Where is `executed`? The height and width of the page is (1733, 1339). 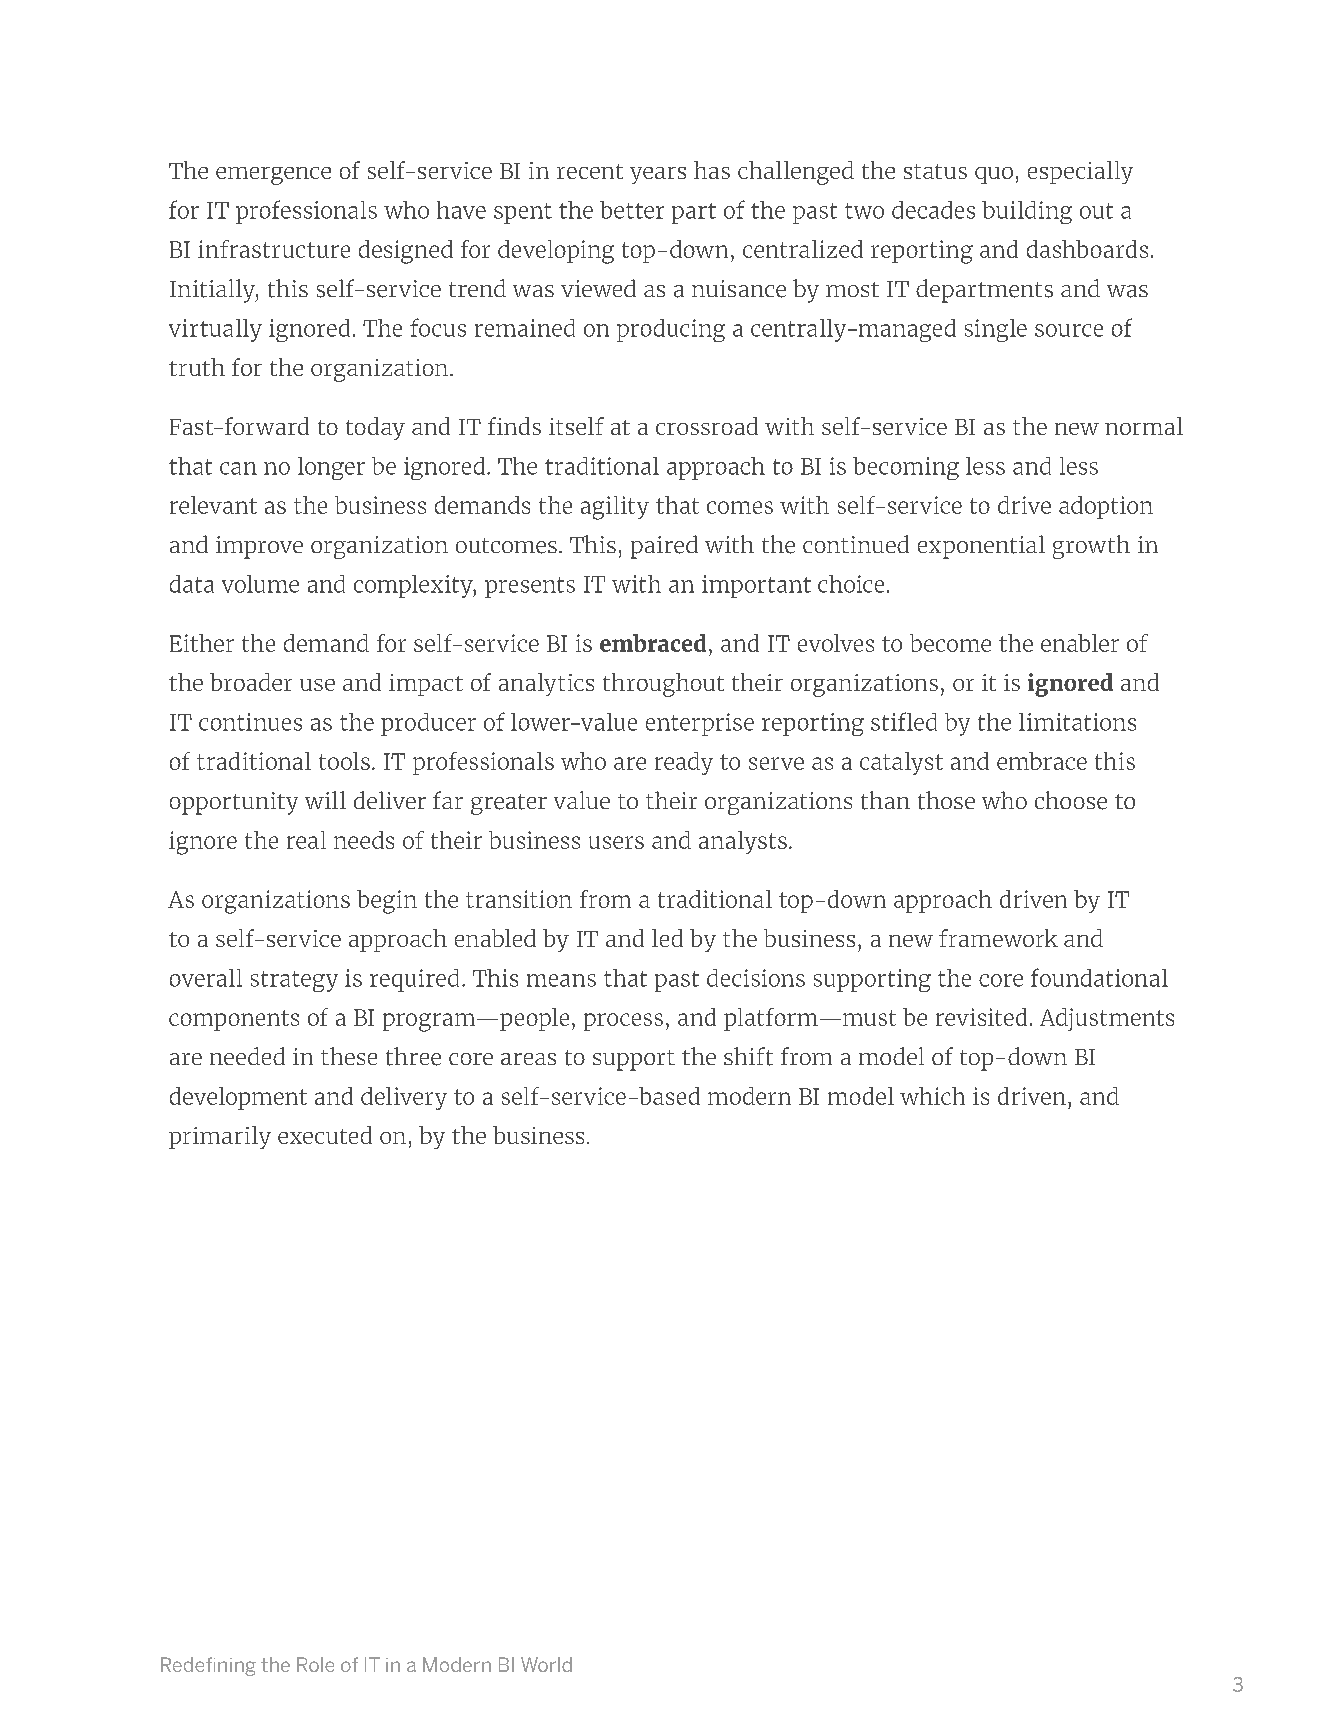
executed is located at coordinates (325, 1135).
